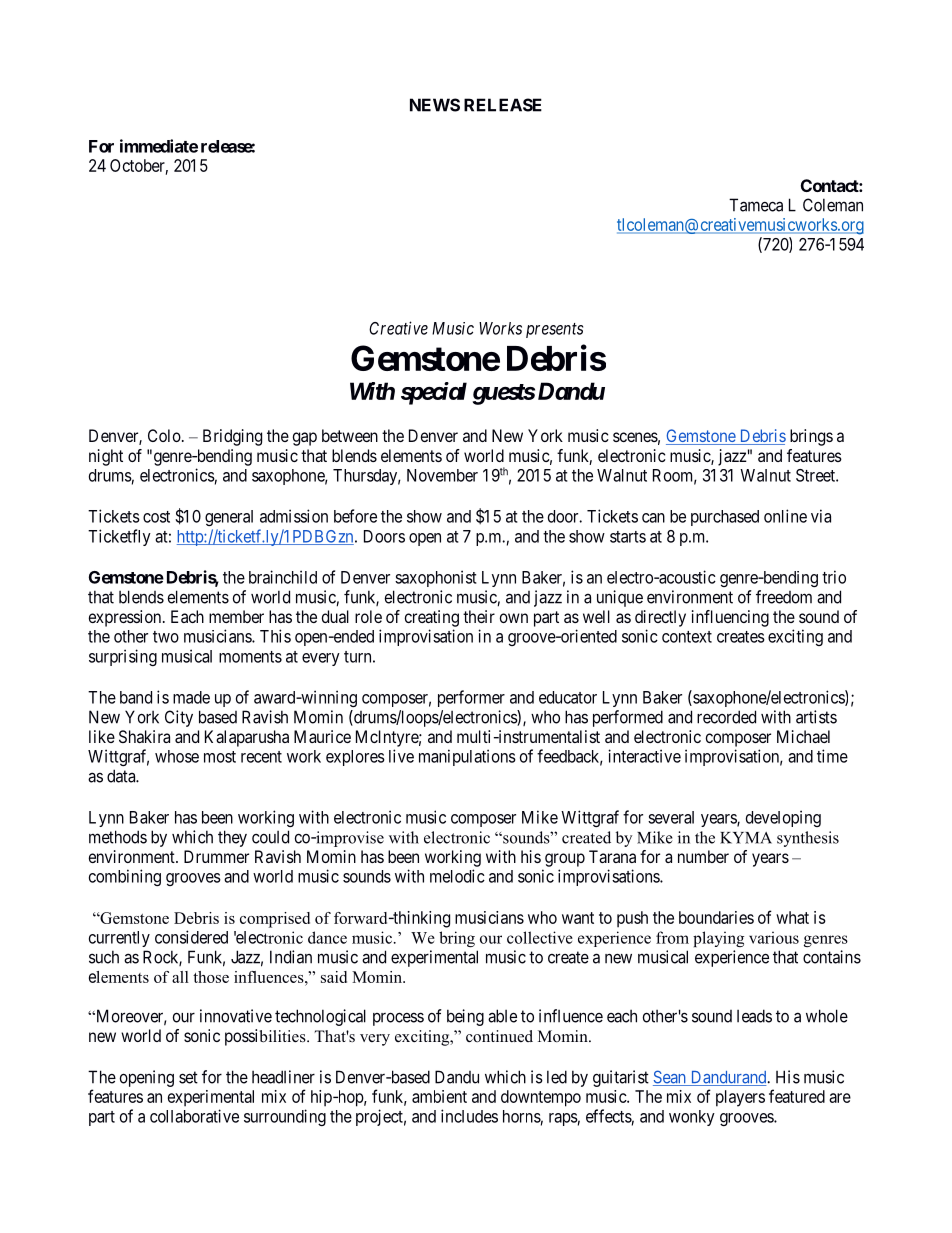 This document has height=1233, width=952. What do you see at coordinates (730, 618) in the document?
I see `influencing` at bounding box center [730, 618].
